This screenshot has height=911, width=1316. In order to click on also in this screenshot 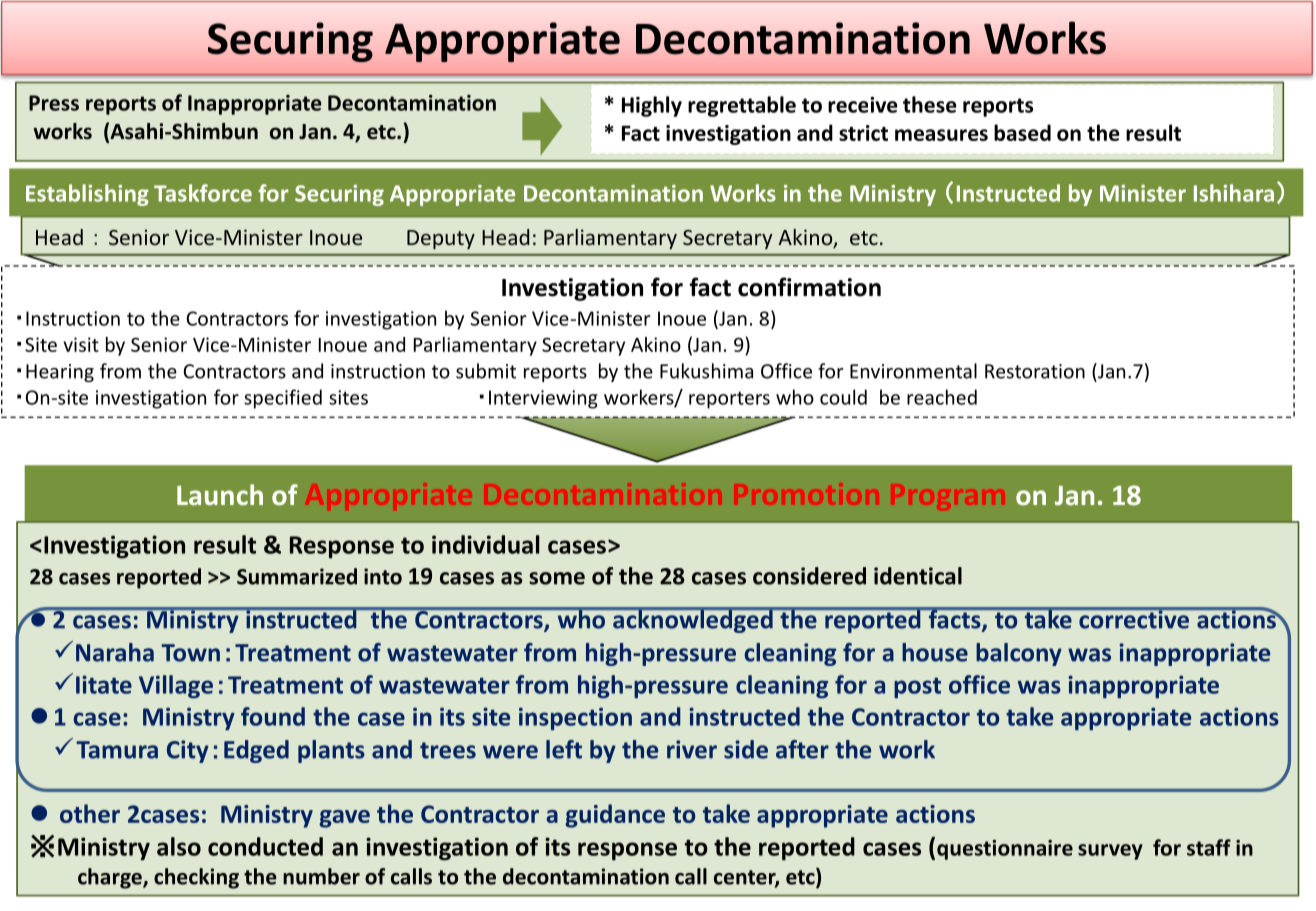, I will do `click(179, 846)`.
